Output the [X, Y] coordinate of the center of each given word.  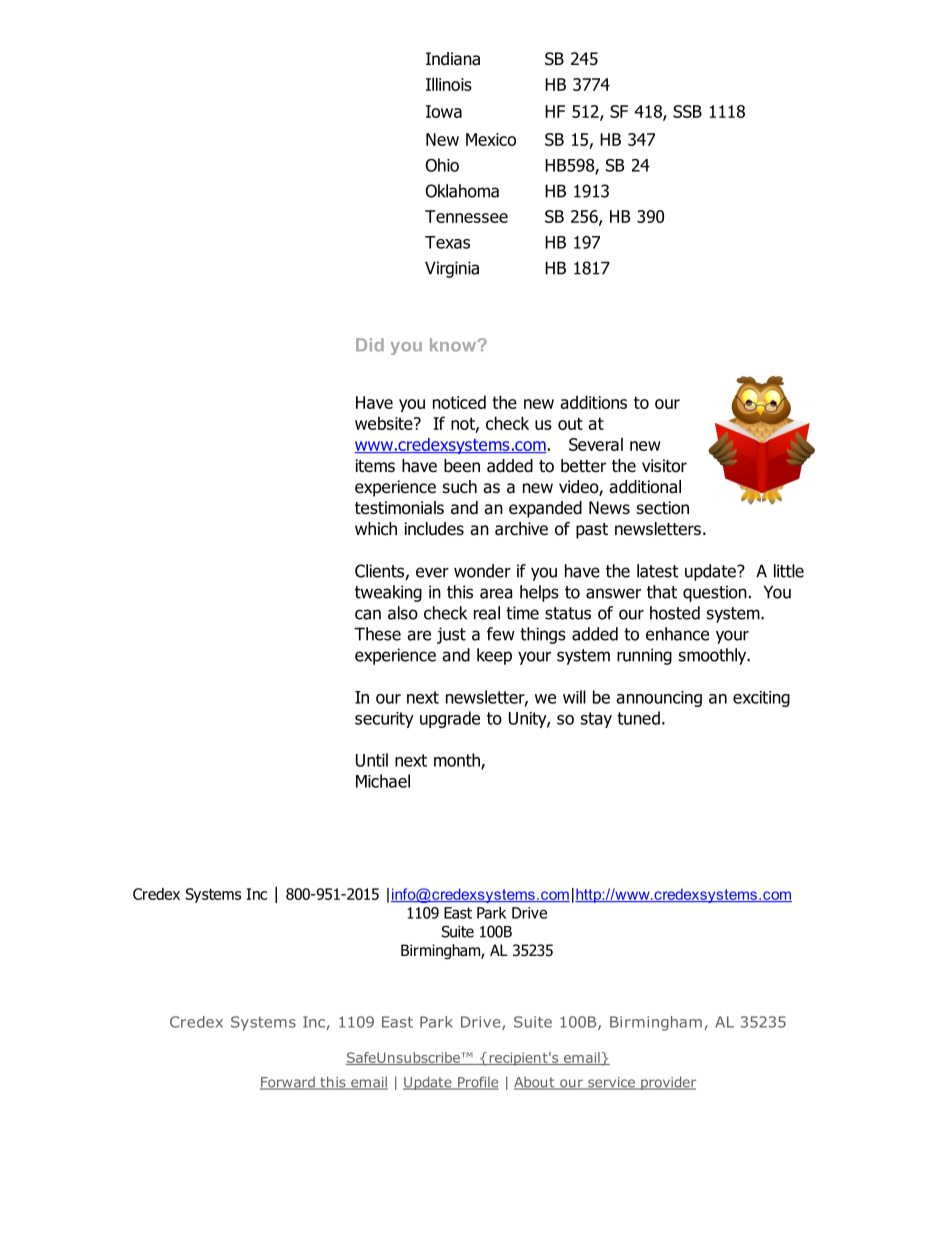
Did [370, 345]
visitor [664, 466]
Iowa [444, 111]
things [543, 635]
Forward [288, 1083]
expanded [545, 509]
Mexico [491, 139]
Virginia [452, 269]
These [377, 634]
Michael [383, 781]
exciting [761, 699]
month [458, 761]
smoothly [713, 656]
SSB [687, 111]
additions [593, 402]
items [375, 466]
